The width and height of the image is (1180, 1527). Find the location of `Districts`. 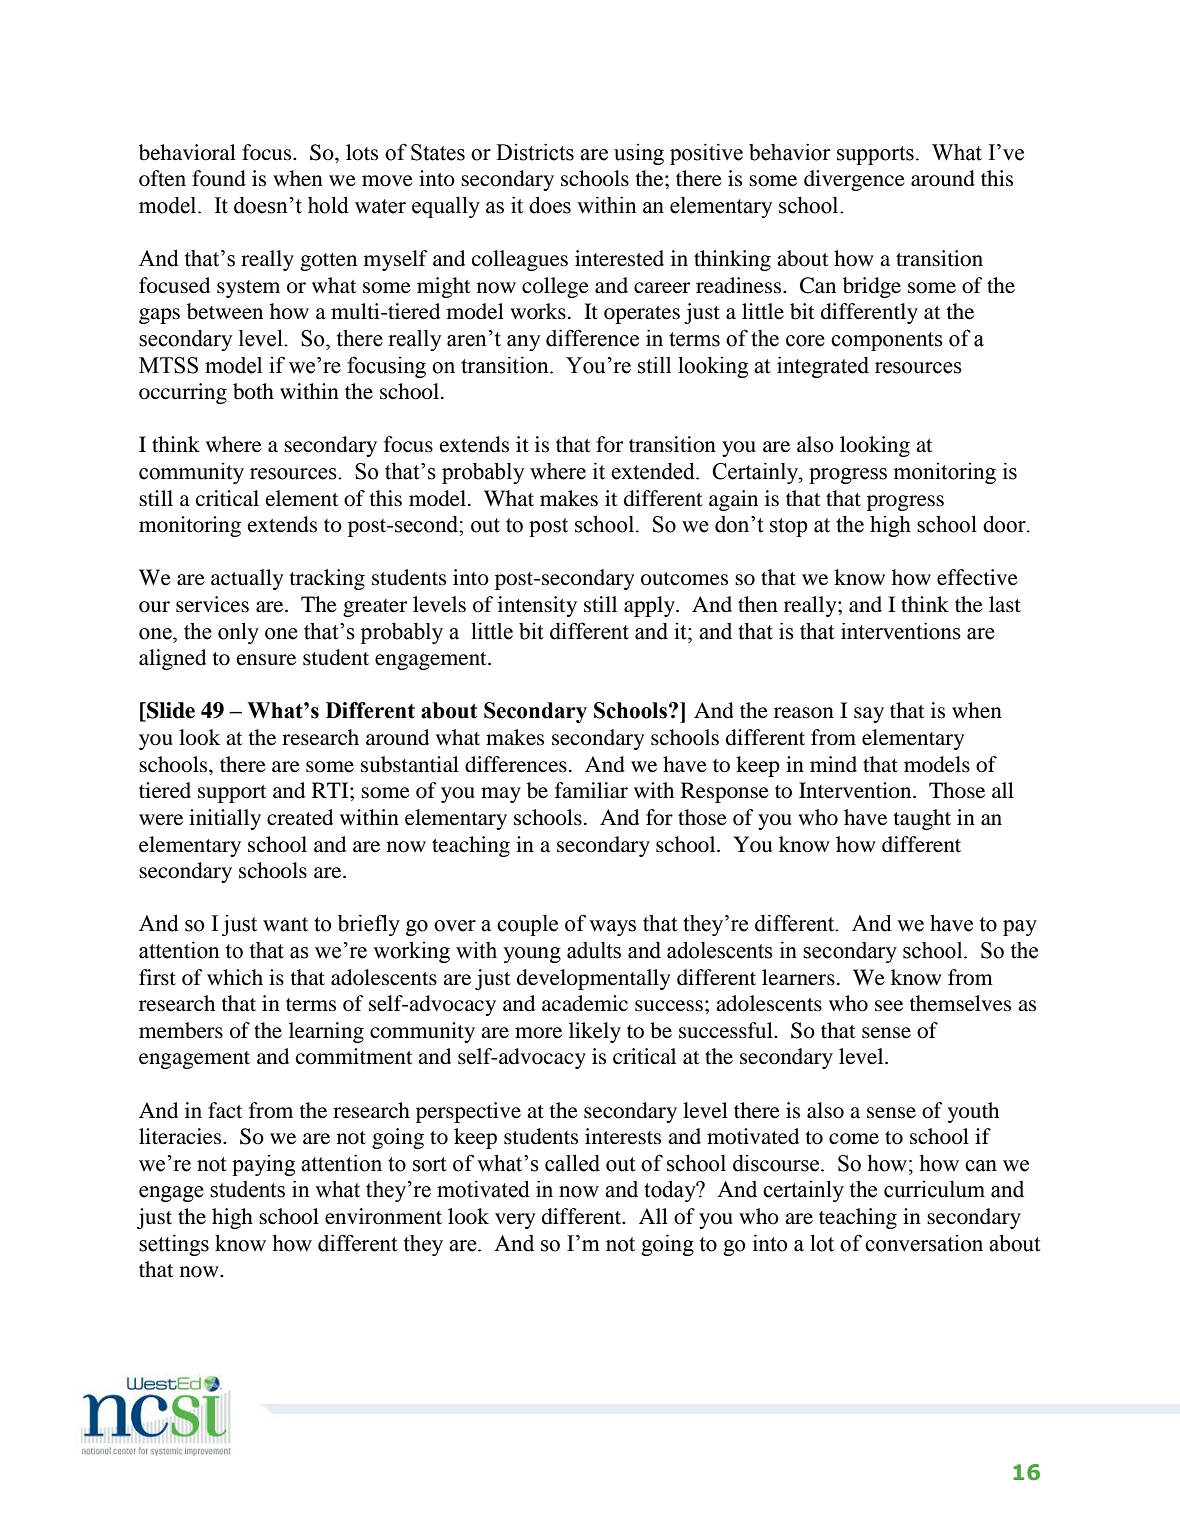

Districts is located at coordinates (535, 152).
